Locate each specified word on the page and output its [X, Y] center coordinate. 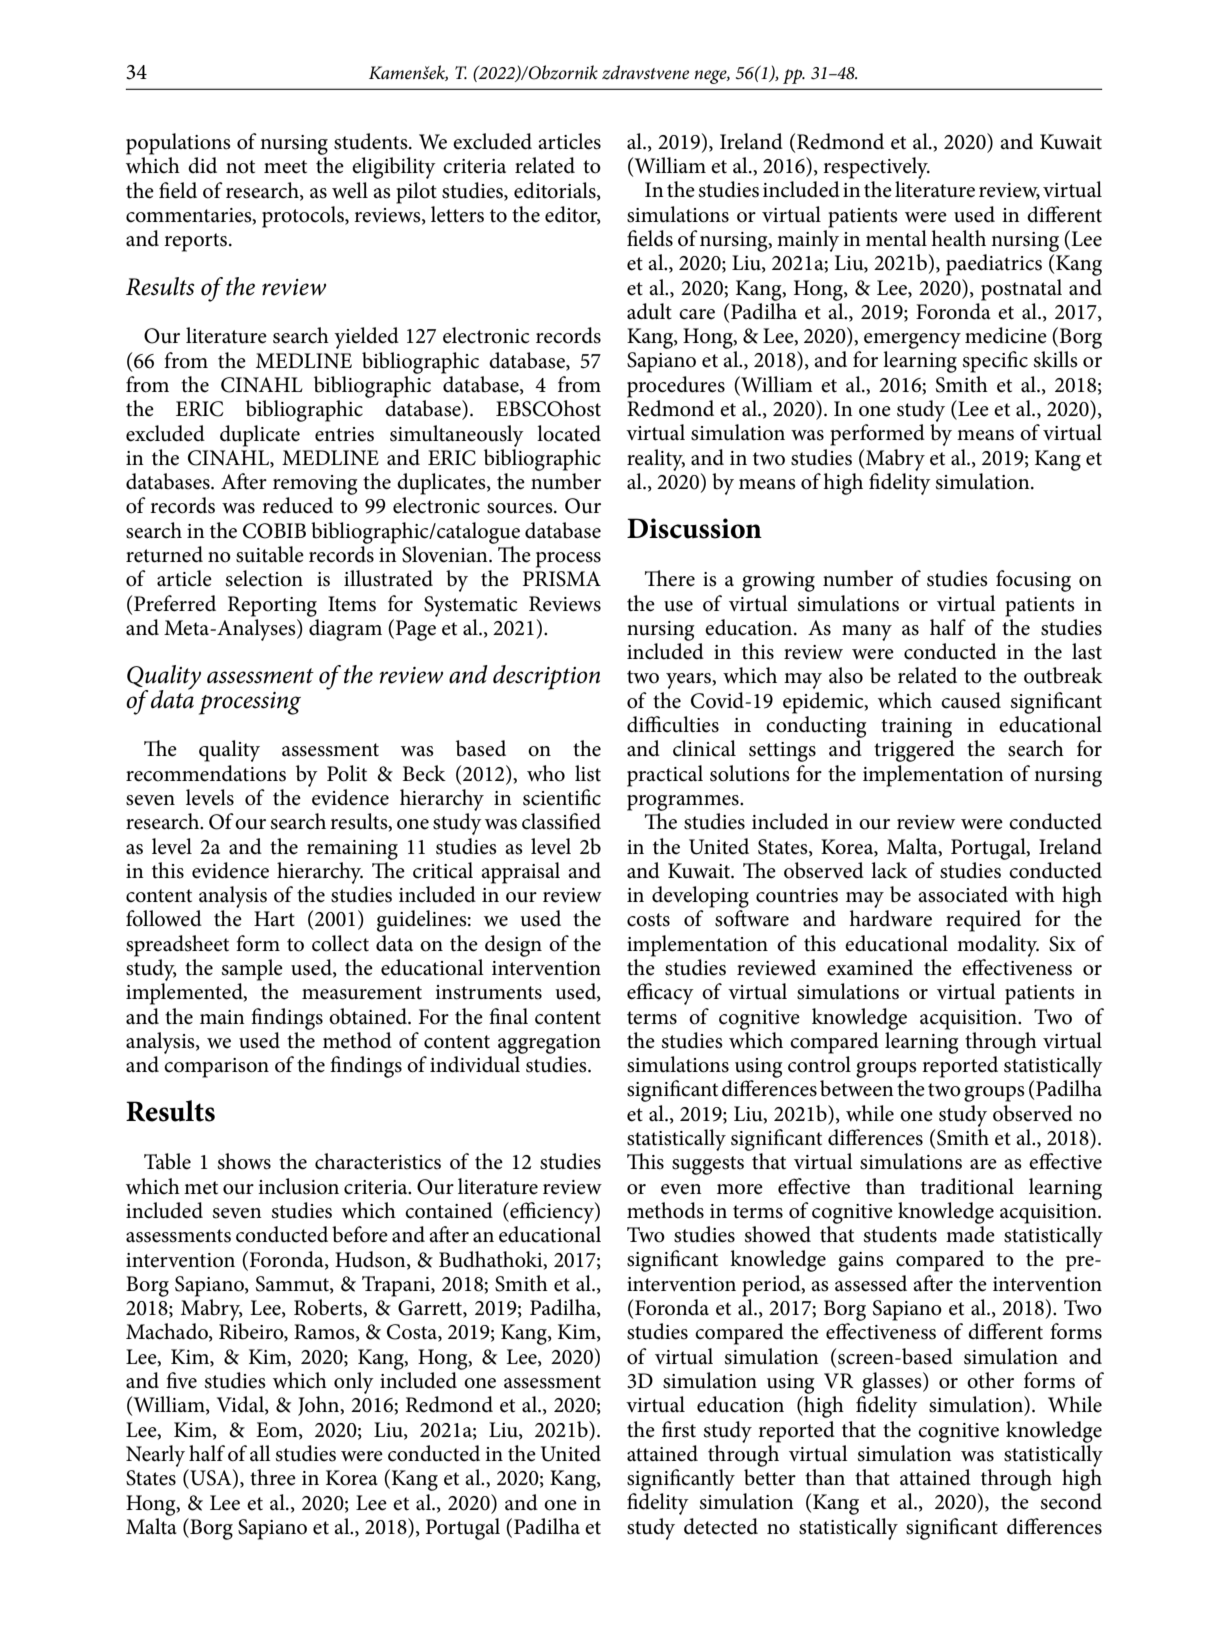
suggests [708, 1165]
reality [656, 460]
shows [244, 1161]
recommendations [206, 773]
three [273, 1477]
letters [457, 214]
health [958, 238]
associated [963, 894]
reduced [297, 505]
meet [285, 167]
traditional [967, 1186]
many [867, 633]
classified [561, 821]
